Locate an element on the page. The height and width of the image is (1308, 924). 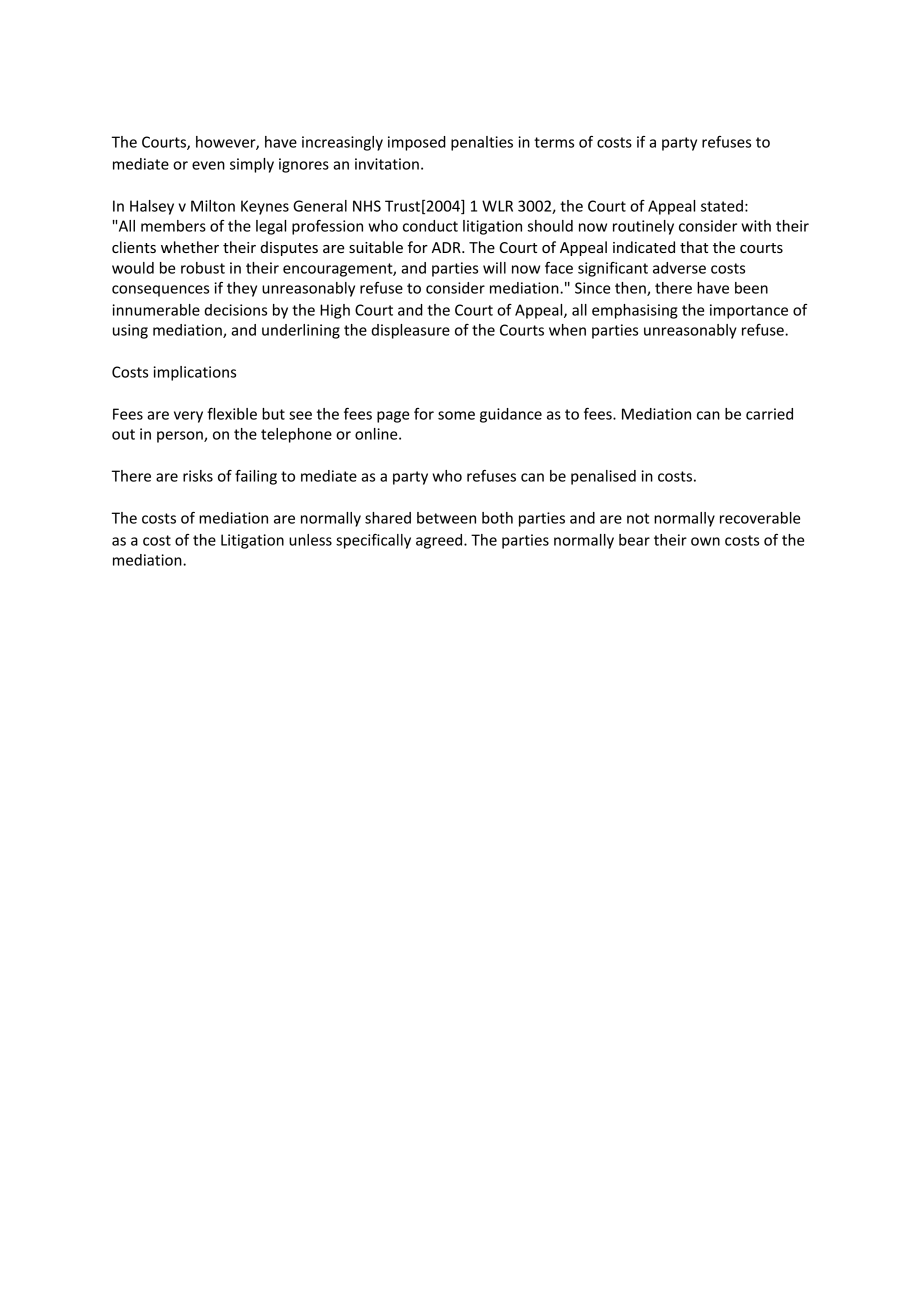
carried is located at coordinates (769, 414).
